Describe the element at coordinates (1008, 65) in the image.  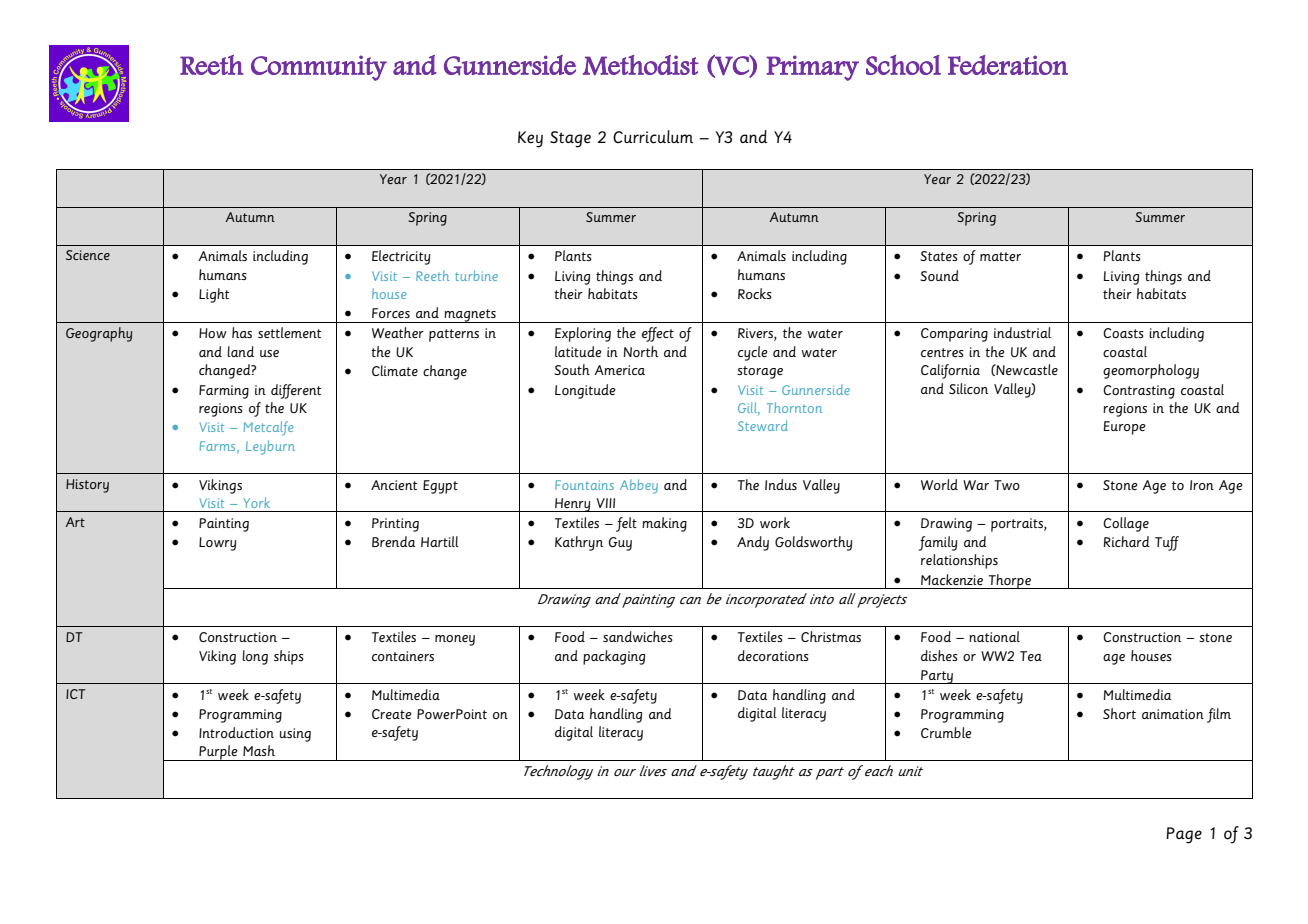
I see `Federation` at that location.
